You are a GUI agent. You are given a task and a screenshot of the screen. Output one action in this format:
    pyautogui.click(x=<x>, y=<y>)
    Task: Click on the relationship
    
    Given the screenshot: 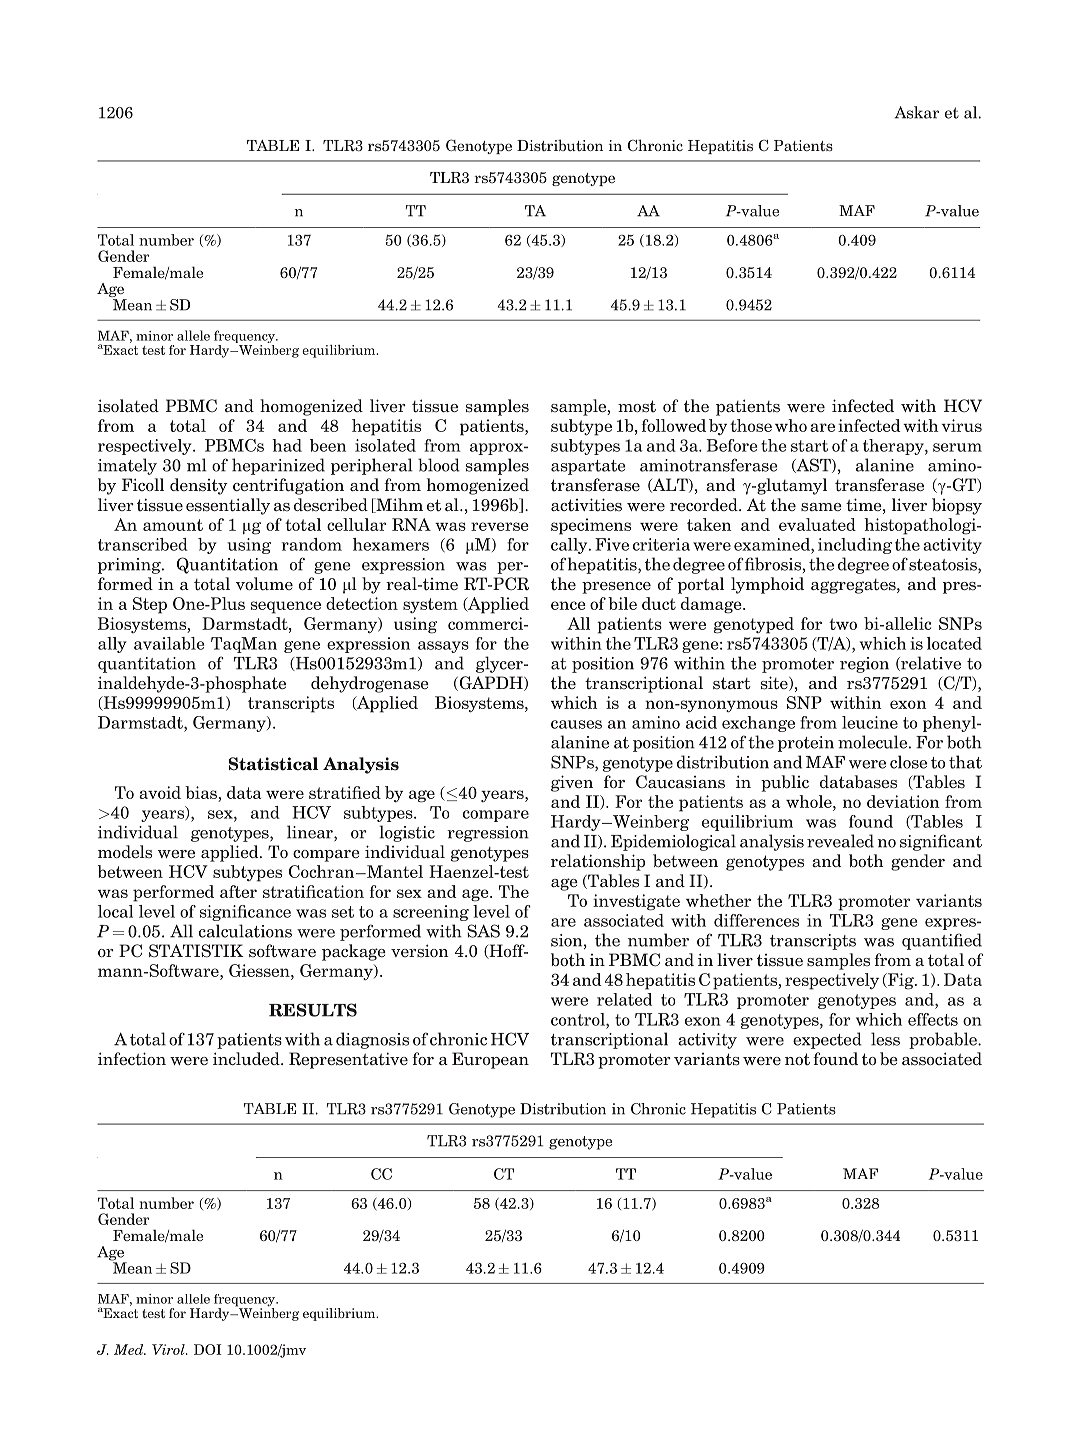 What is the action you would take?
    pyautogui.click(x=598, y=862)
